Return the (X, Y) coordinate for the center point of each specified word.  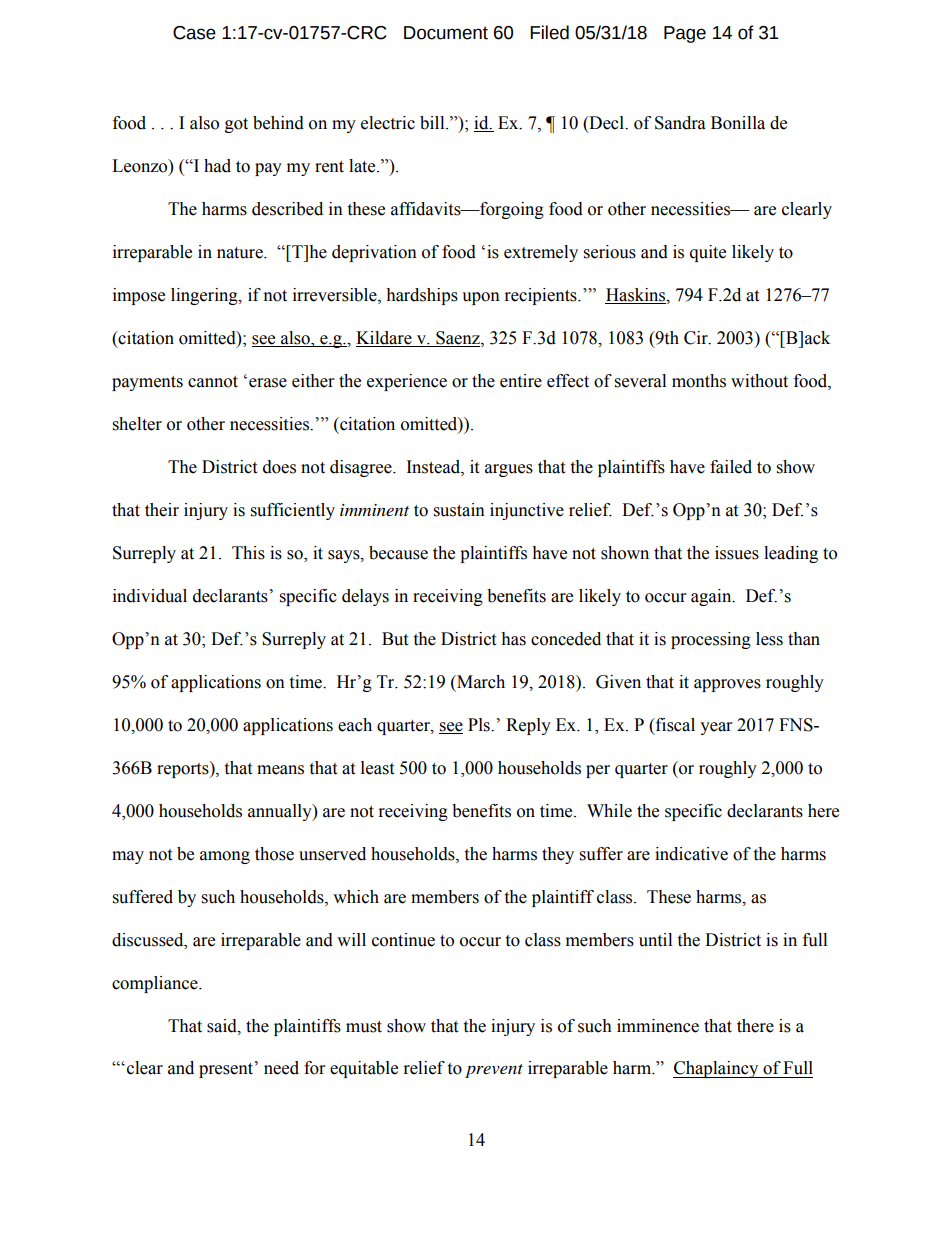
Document (446, 33)
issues (737, 553)
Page (685, 34)
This (248, 553)
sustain (459, 510)
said (223, 1026)
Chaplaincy (717, 1069)
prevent (494, 1071)
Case (194, 33)
